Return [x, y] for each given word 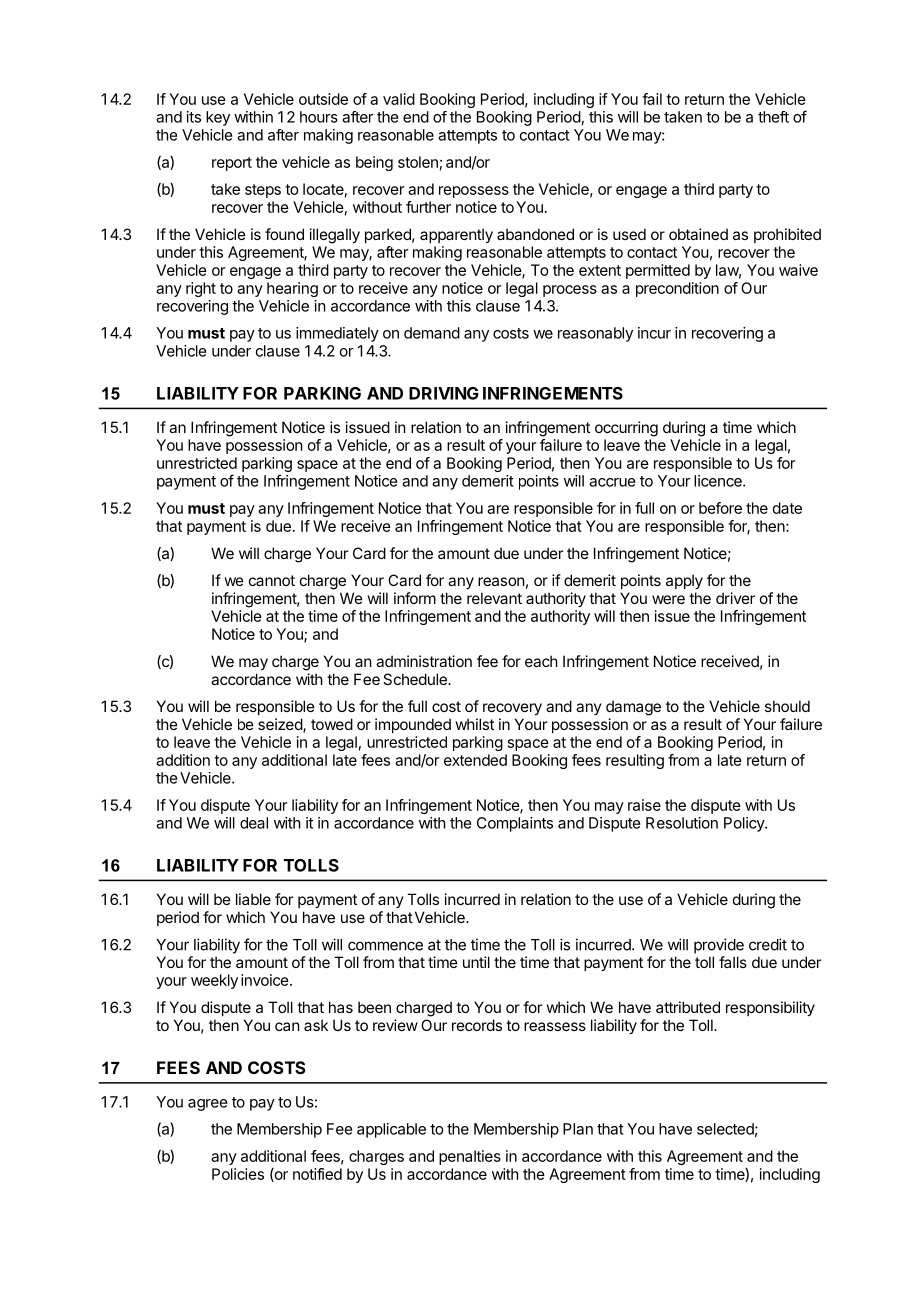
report [232, 164]
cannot [272, 580]
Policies [238, 1174]
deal [254, 823]
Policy [745, 824]
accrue [612, 482]
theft [773, 117]
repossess [474, 192]
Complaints [515, 824]
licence [719, 481]
